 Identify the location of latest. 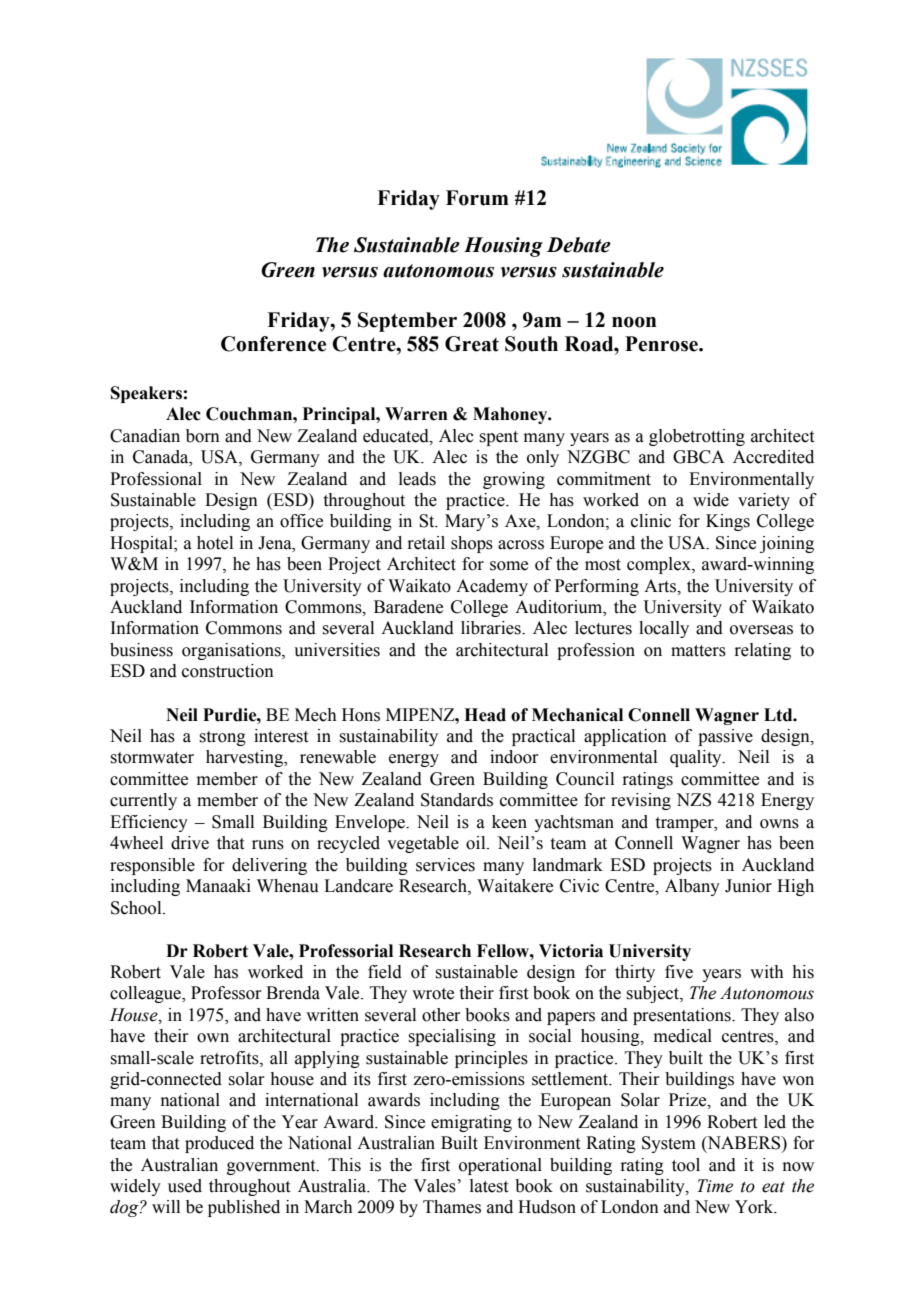
(489, 1186).
